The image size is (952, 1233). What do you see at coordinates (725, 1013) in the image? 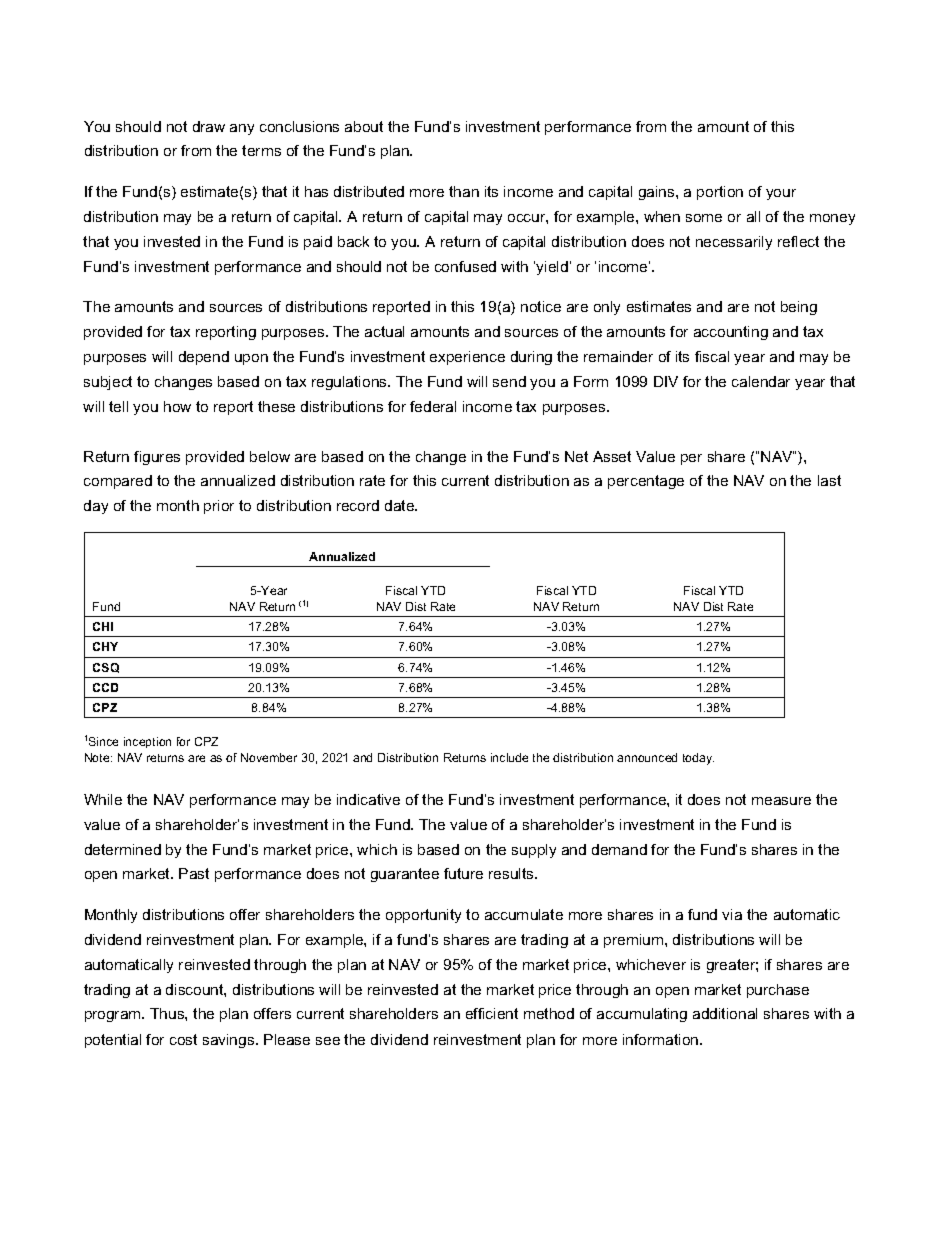
I see `additional` at bounding box center [725, 1013].
